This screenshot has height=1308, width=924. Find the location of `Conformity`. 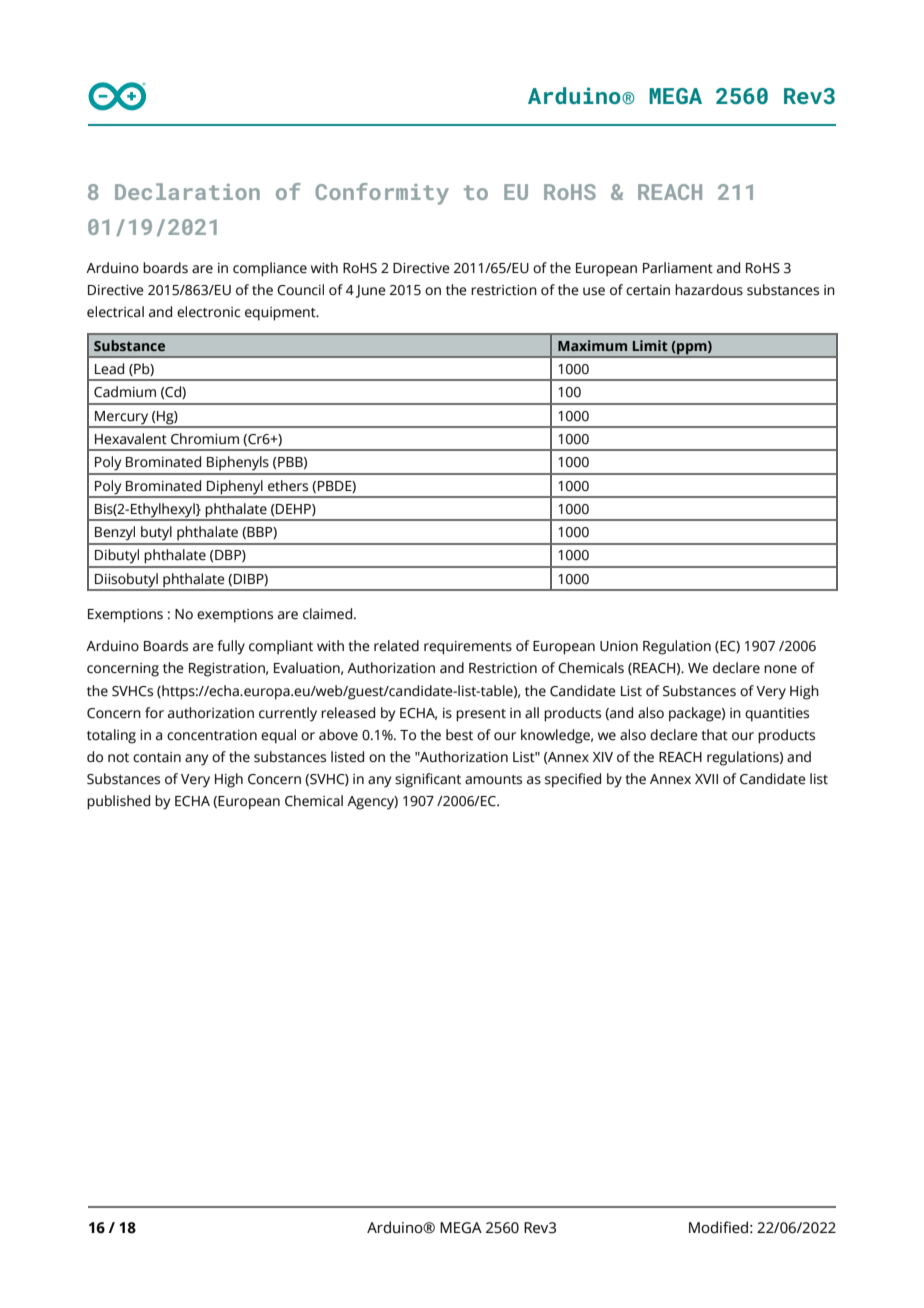

Conformity is located at coordinates (382, 194).
